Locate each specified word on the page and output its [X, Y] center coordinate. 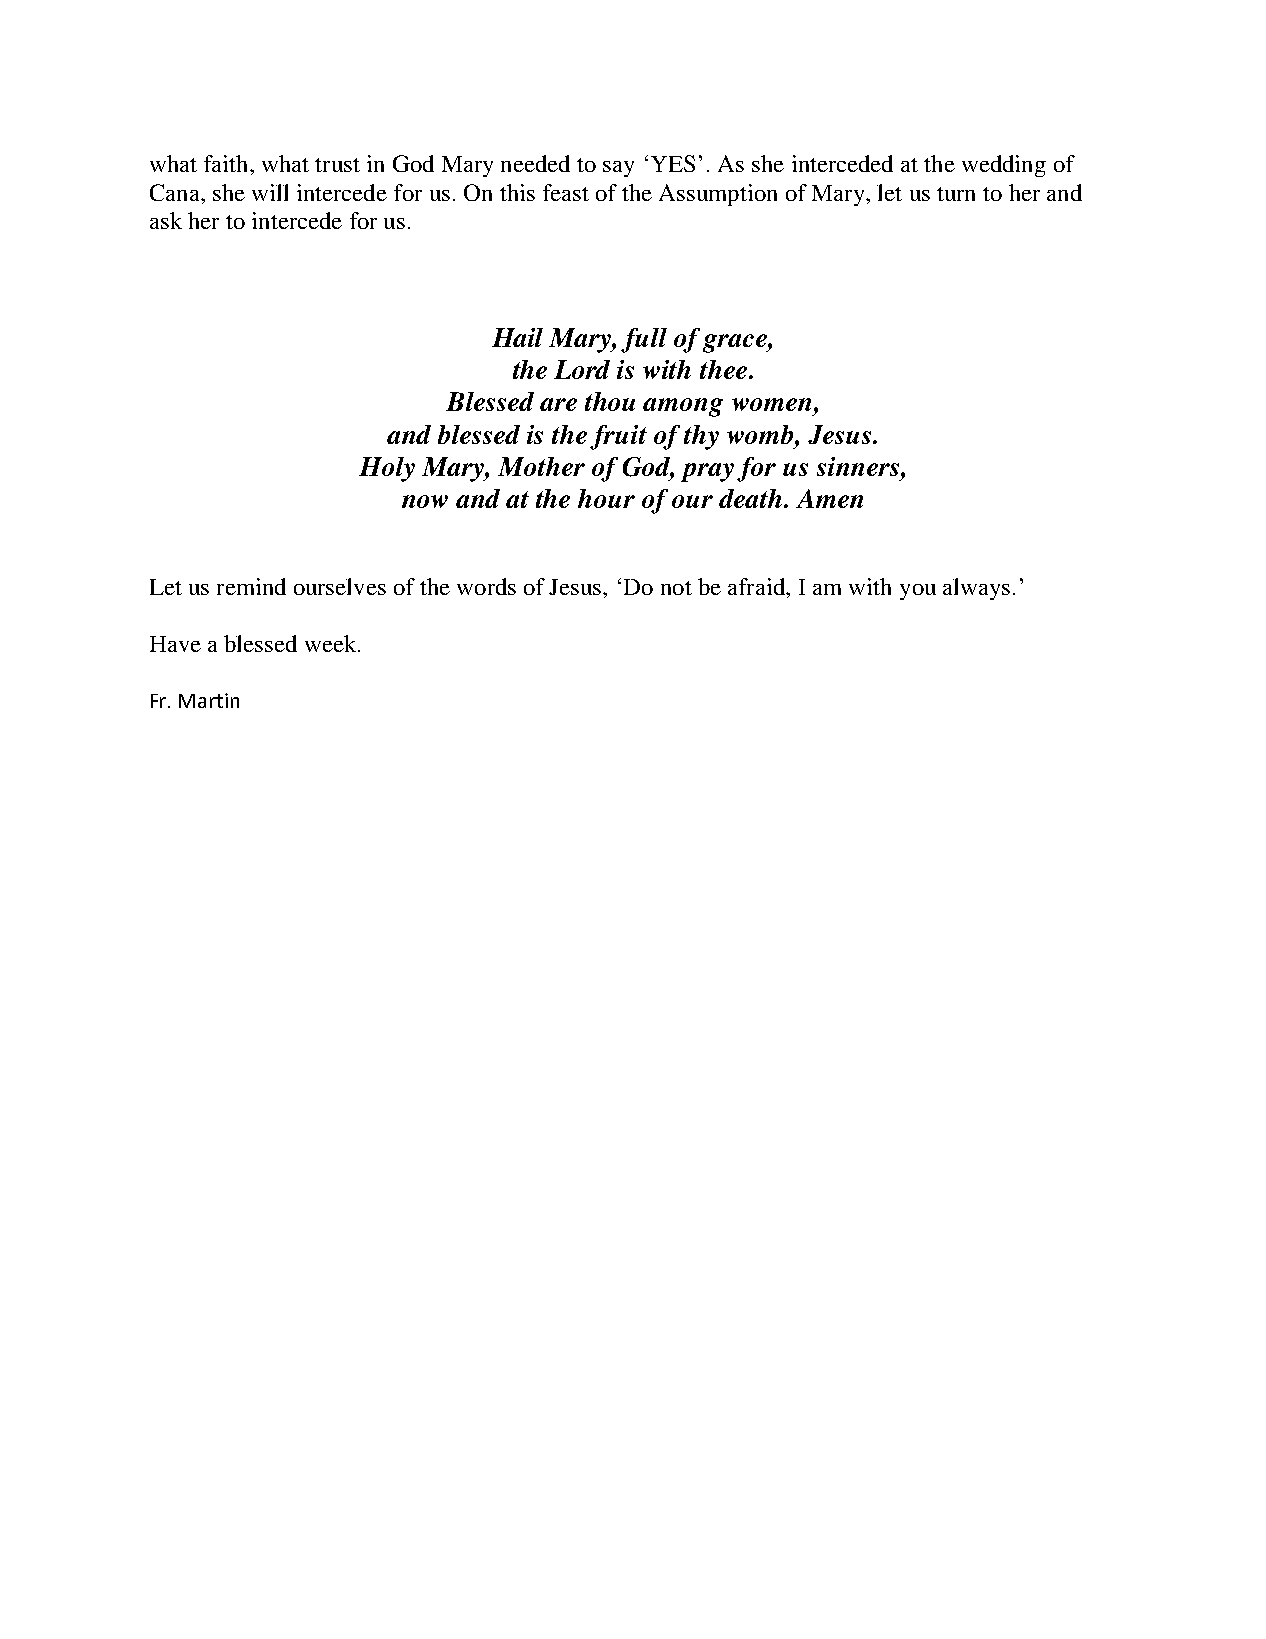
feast [566, 192]
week [332, 643]
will [270, 192]
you [918, 592]
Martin [209, 700]
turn [956, 194]
